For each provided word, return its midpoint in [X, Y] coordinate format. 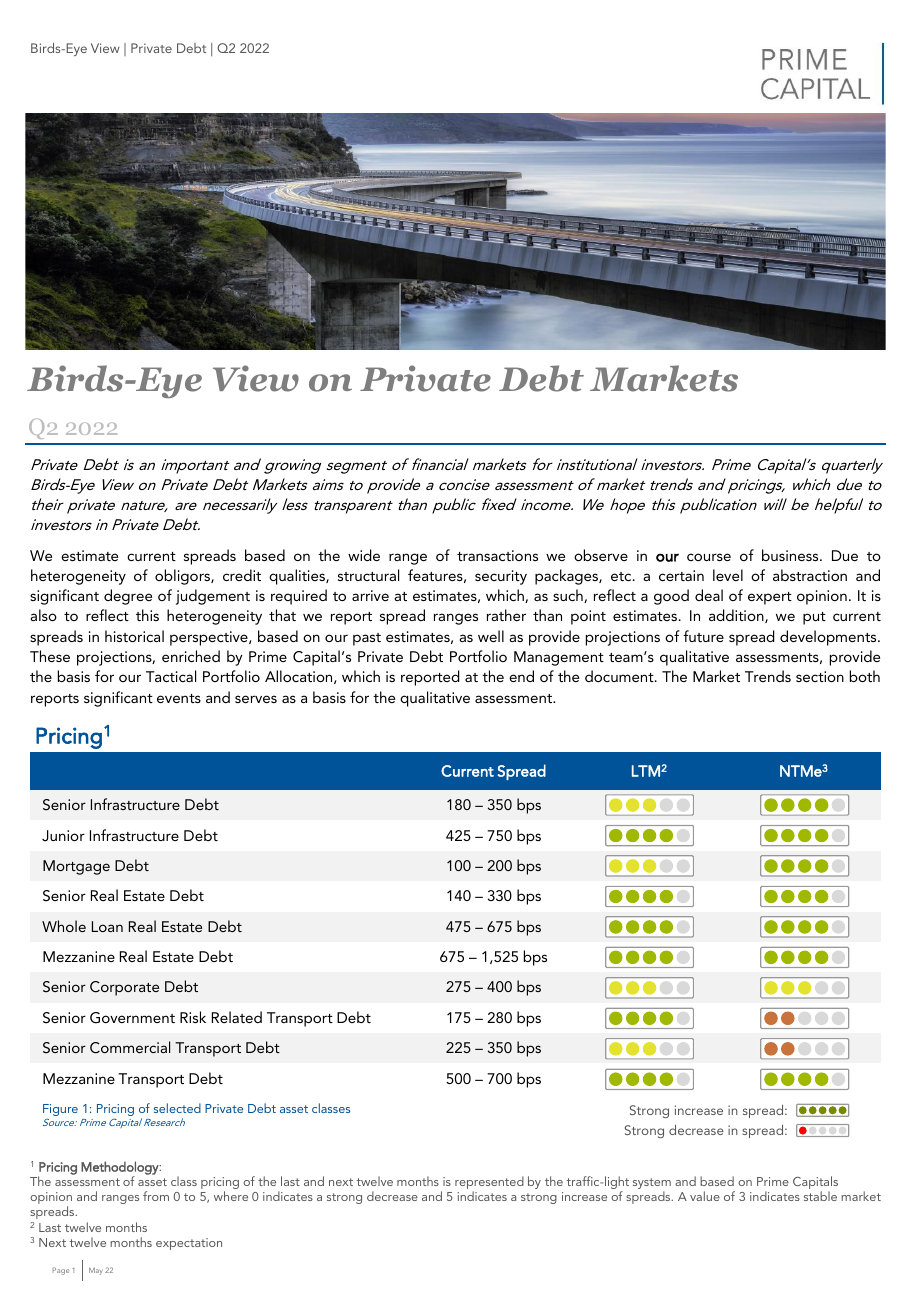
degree [128, 597]
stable [820, 1196]
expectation [189, 1244]
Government [132, 1018]
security [501, 577]
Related [237, 1017]
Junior [63, 836]
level [728, 575]
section [820, 676]
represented [489, 1184]
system [652, 1185]
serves [256, 699]
